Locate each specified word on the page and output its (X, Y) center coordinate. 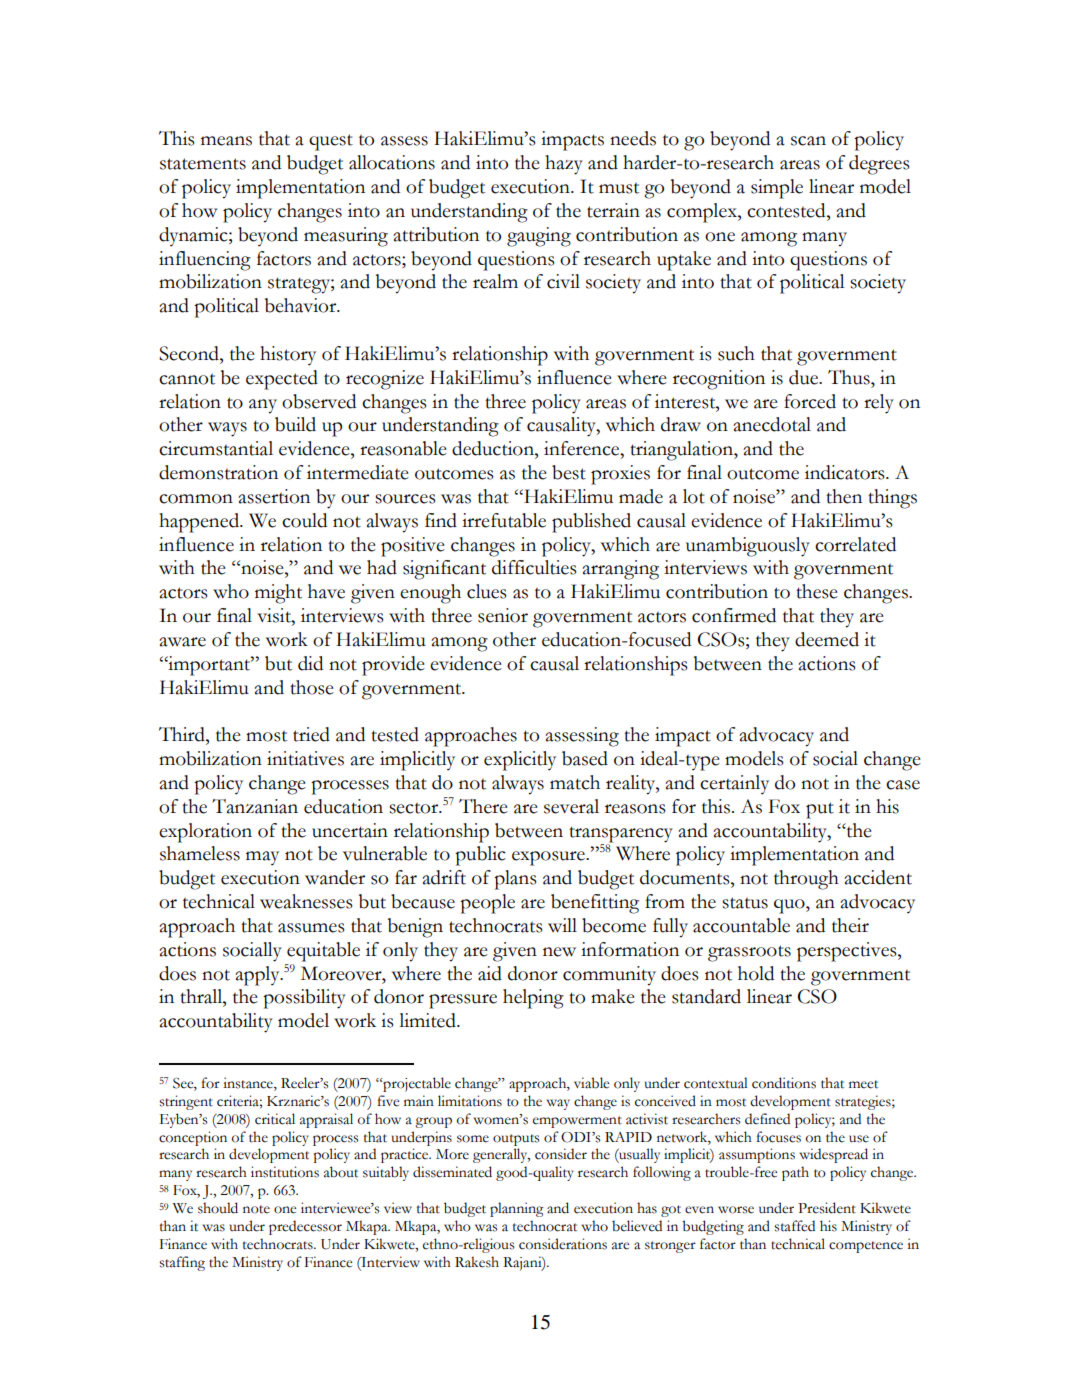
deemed (827, 639)
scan (808, 141)
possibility (304, 999)
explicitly (520, 761)
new (559, 952)
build (295, 424)
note (256, 1209)
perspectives (848, 952)
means (226, 141)
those (312, 687)
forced (810, 401)
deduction (494, 448)
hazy (564, 165)
